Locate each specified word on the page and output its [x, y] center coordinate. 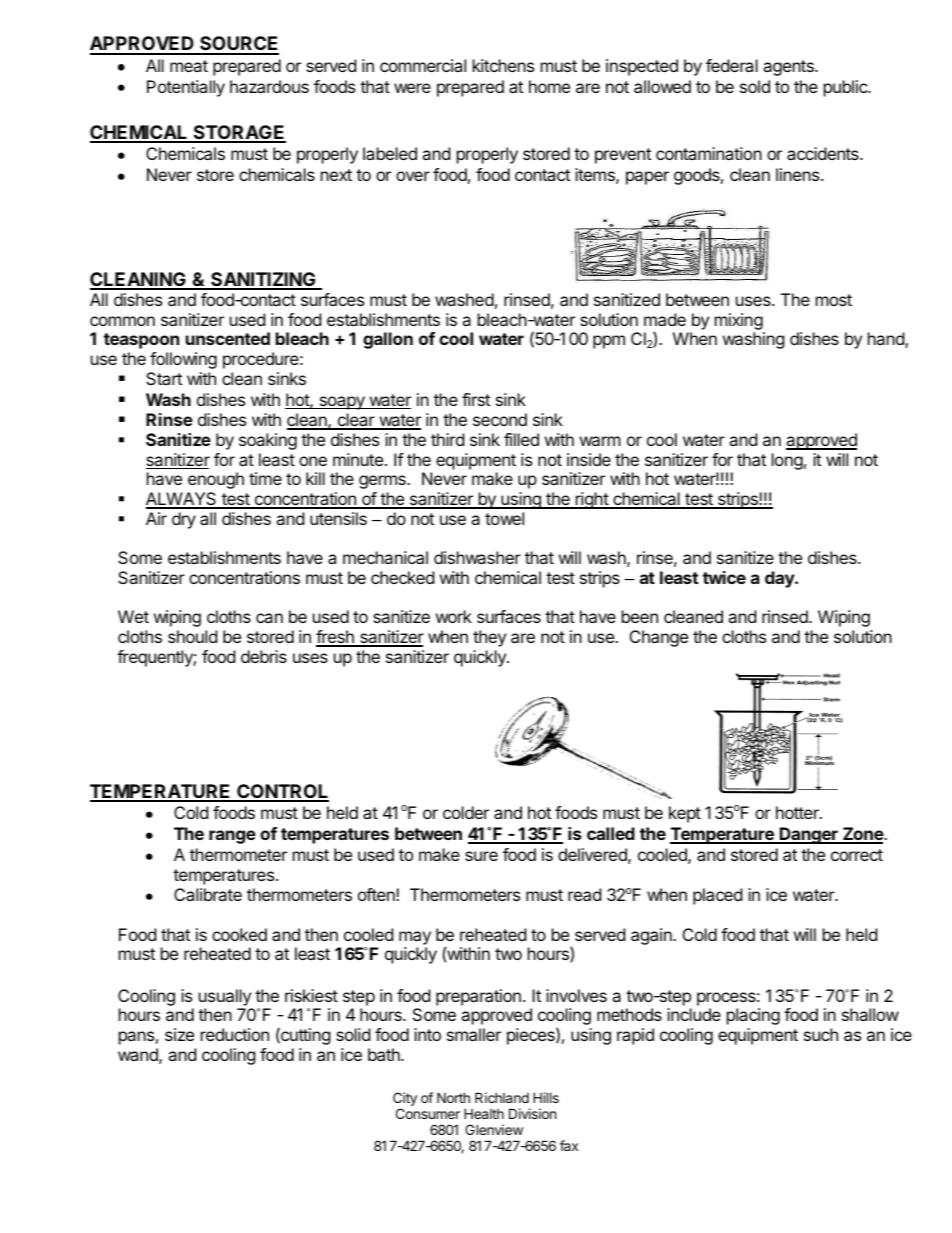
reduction [235, 1034]
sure [481, 856]
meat [189, 66]
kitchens [503, 65]
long [787, 461]
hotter [798, 812]
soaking [268, 441]
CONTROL [282, 792]
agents [789, 68]
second [500, 419]
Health [484, 1113]
